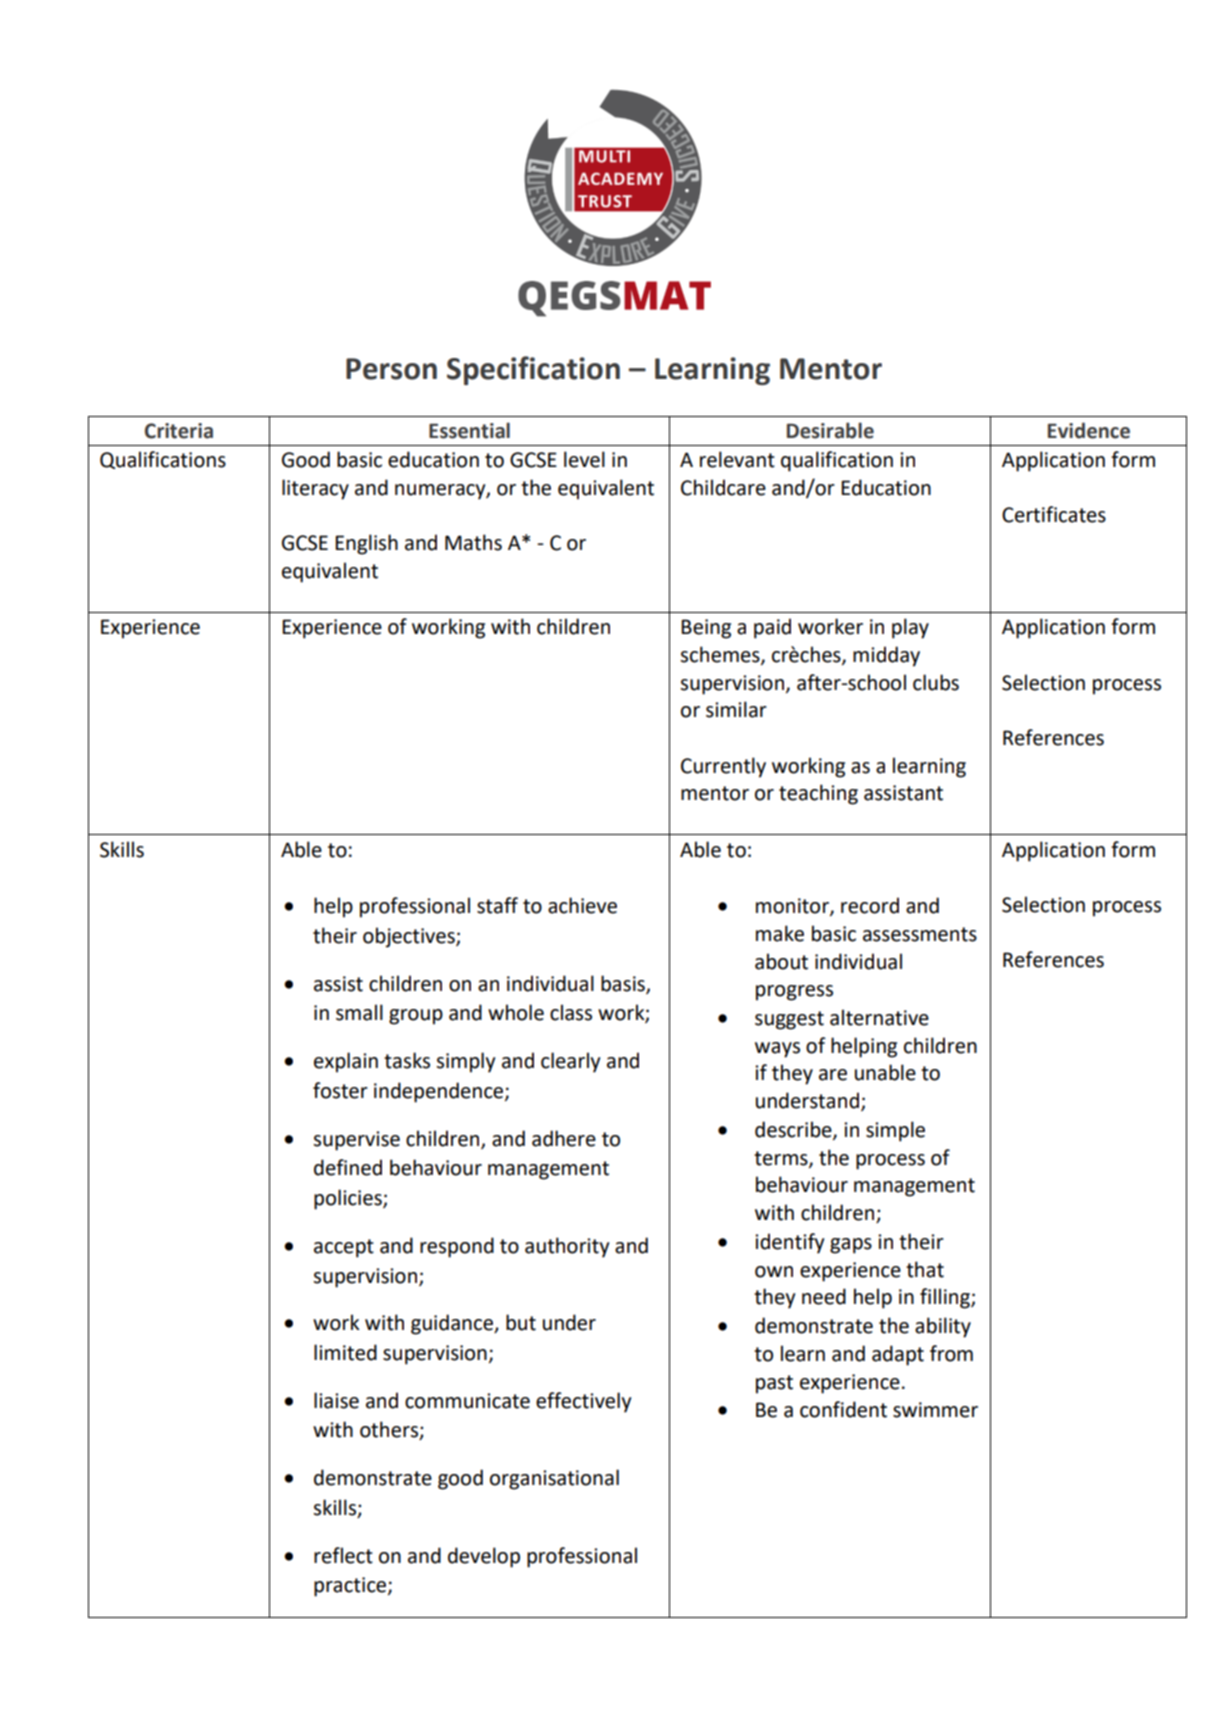 This page has width=1227, height=1735. Describe the element at coordinates (554, 1479) in the page. I see `organisational` at that location.
